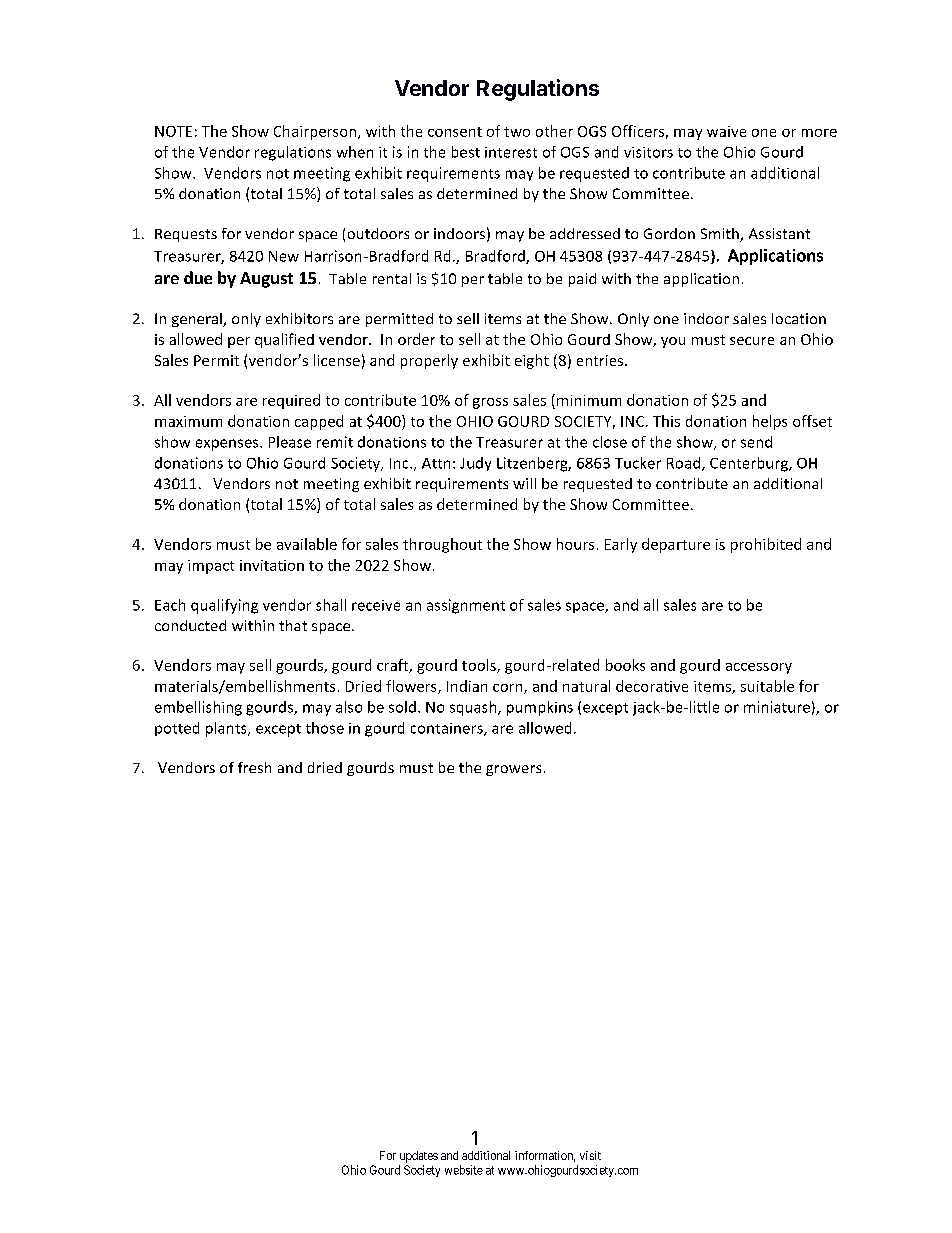 Image resolution: width=952 pixels, height=1233 pixels. What do you see at coordinates (652, 686) in the screenshot?
I see `decorative` at bounding box center [652, 686].
